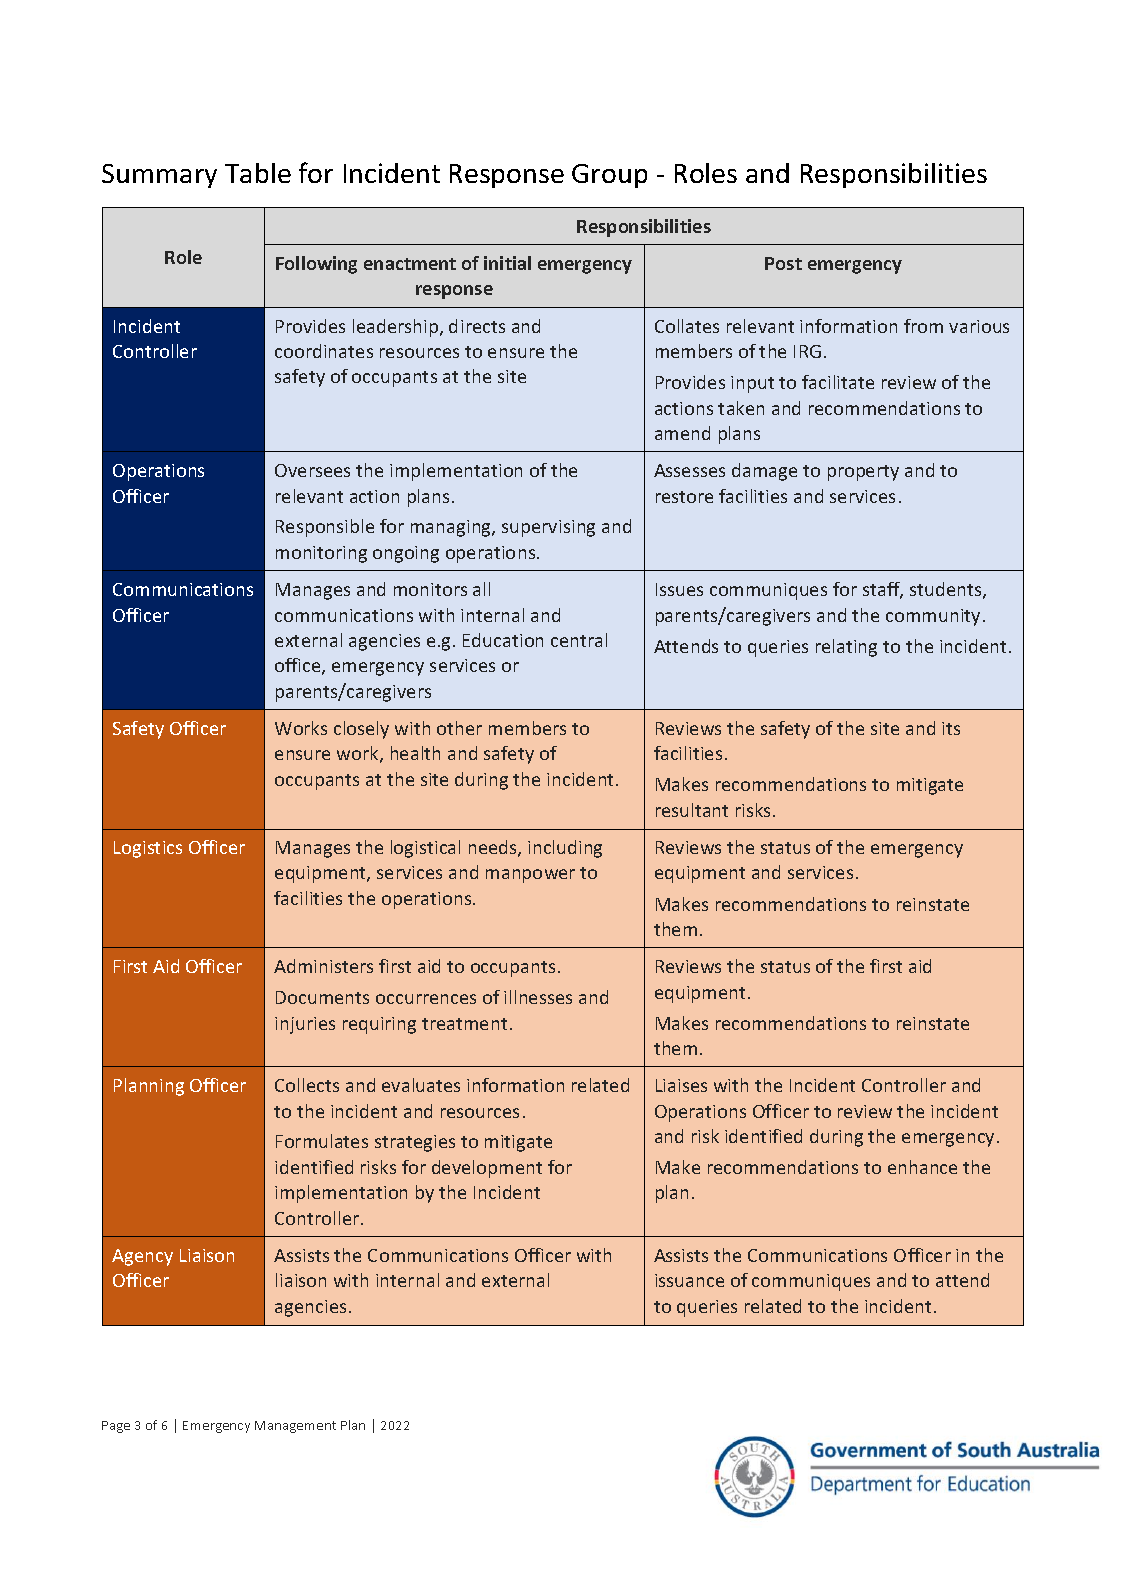 This document has width=1121, height=1586. Describe the element at coordinates (922, 1167) in the document. I see `enhance` at that location.
